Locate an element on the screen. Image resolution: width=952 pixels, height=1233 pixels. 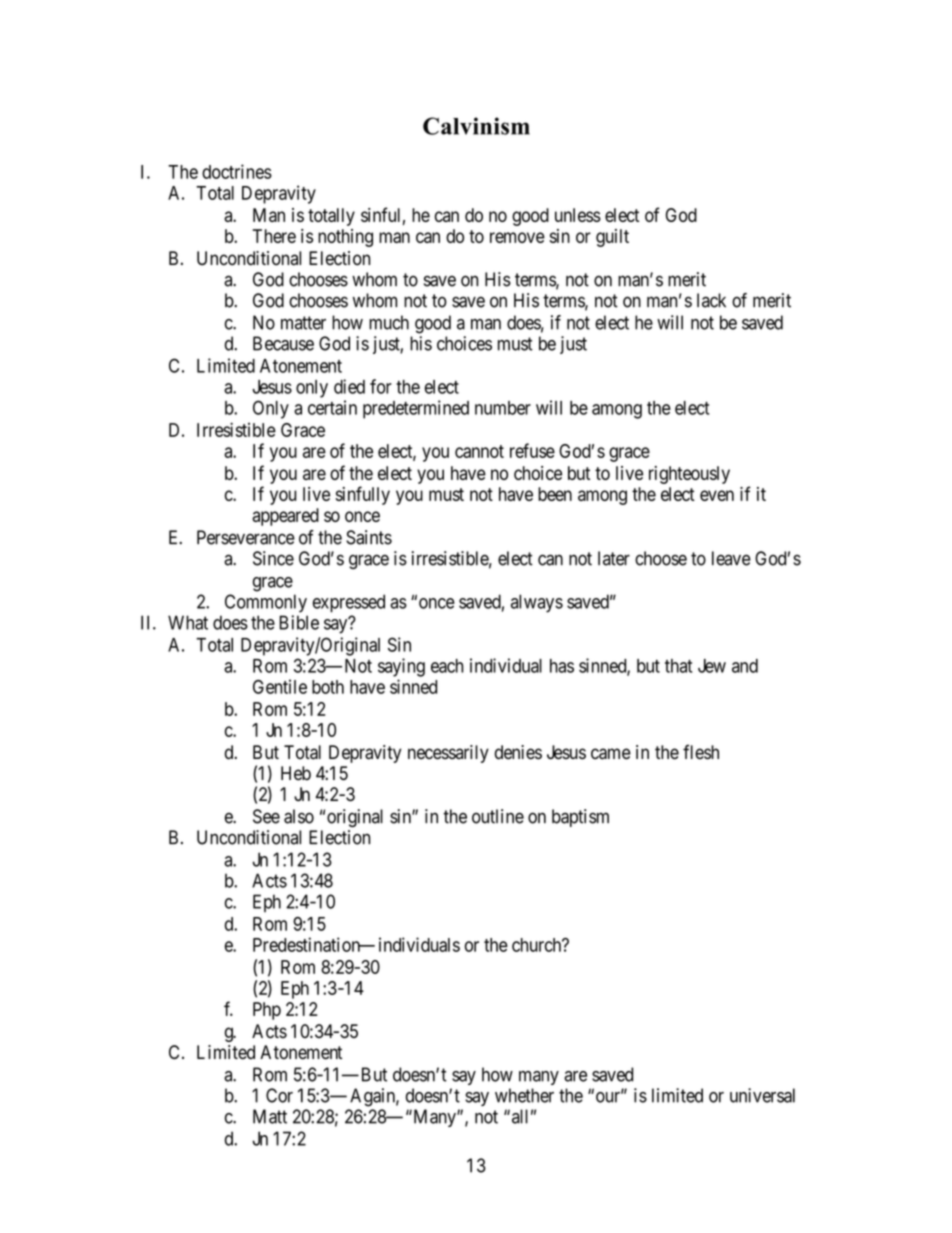
that is located at coordinates (679, 666).
